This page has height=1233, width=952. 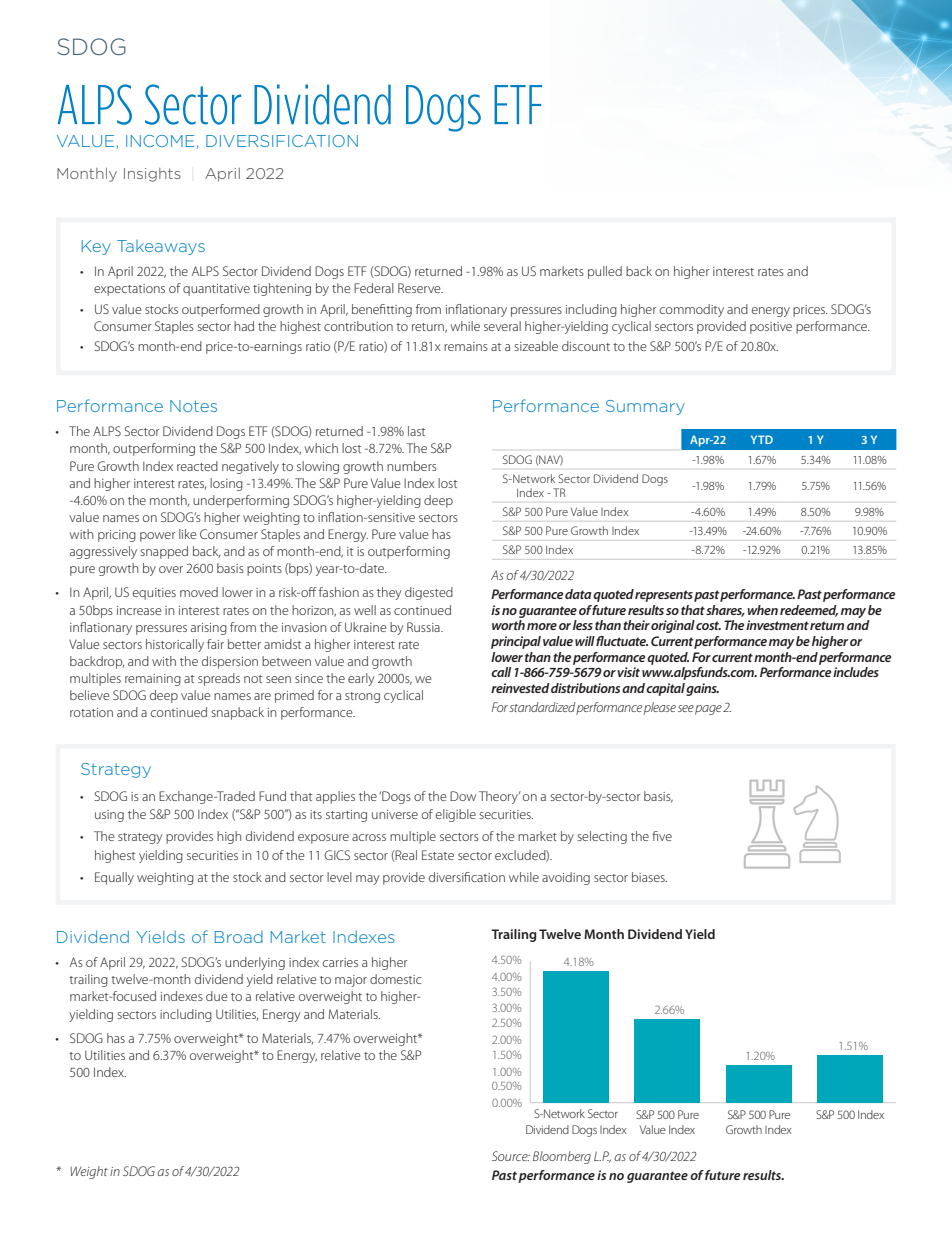 What do you see at coordinates (193, 406) in the page?
I see `Notes` at bounding box center [193, 406].
